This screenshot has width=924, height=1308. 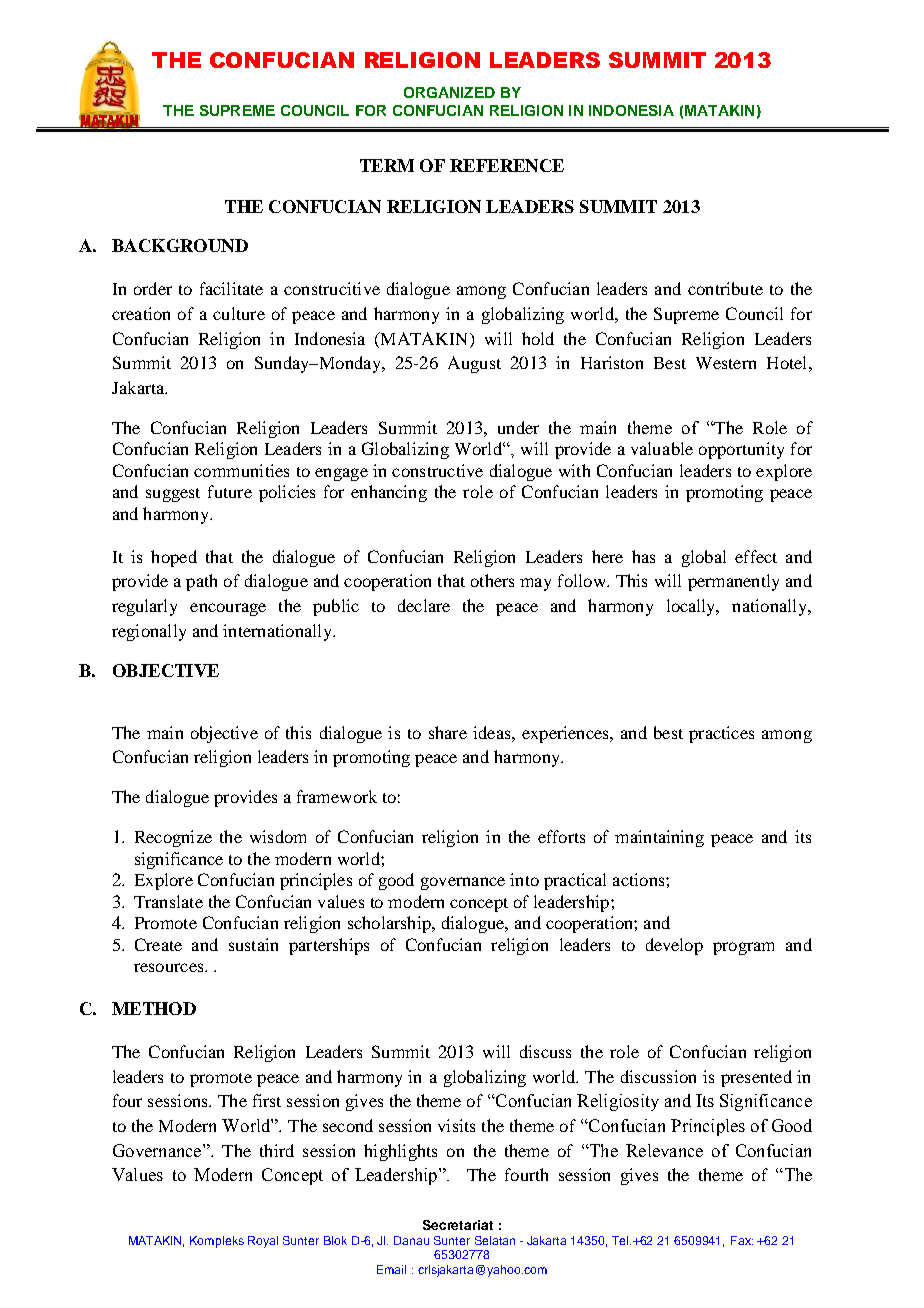 I want to click on Secretariat, so click(x=458, y=1225).
